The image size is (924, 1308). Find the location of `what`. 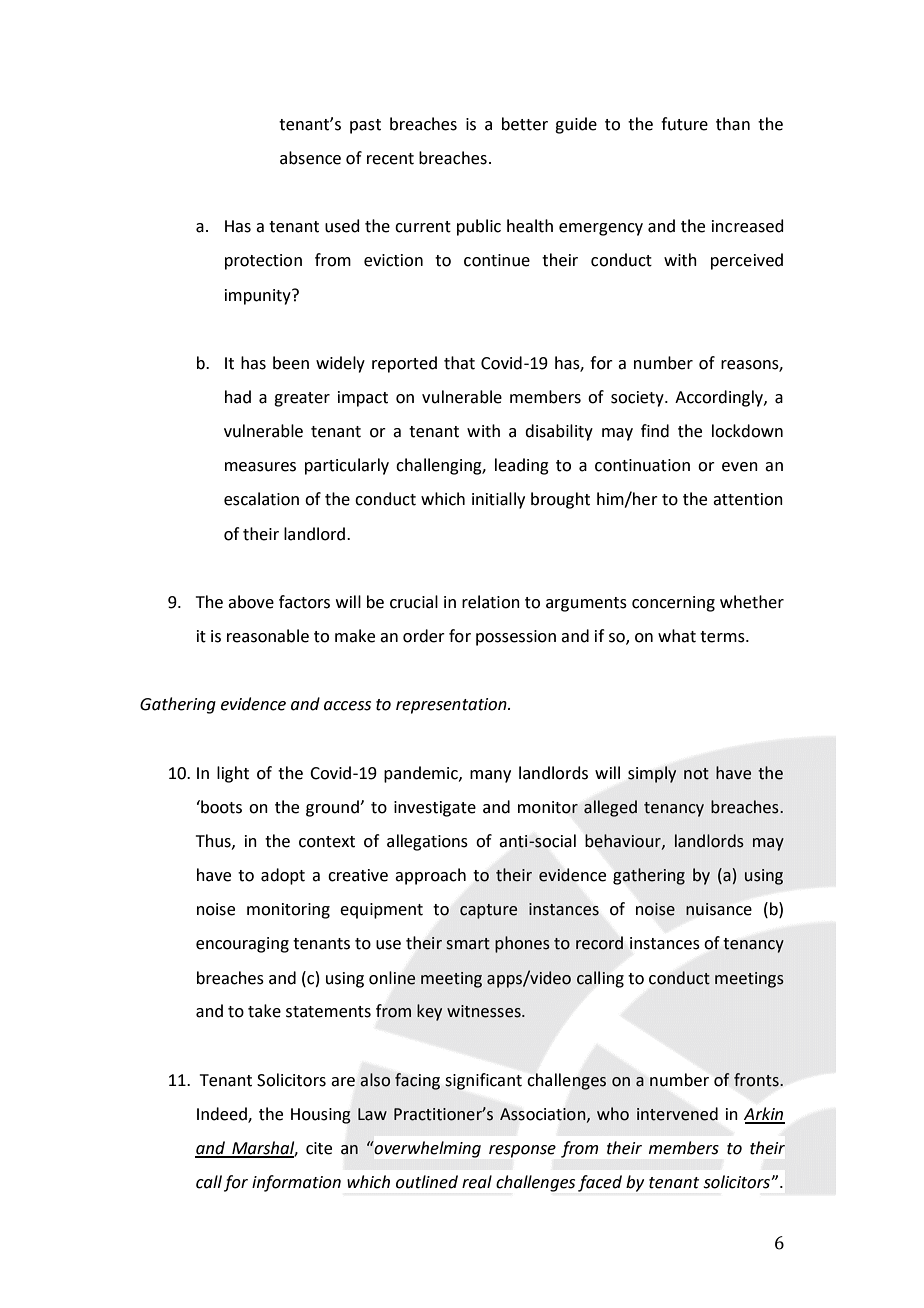

what is located at coordinates (677, 636).
